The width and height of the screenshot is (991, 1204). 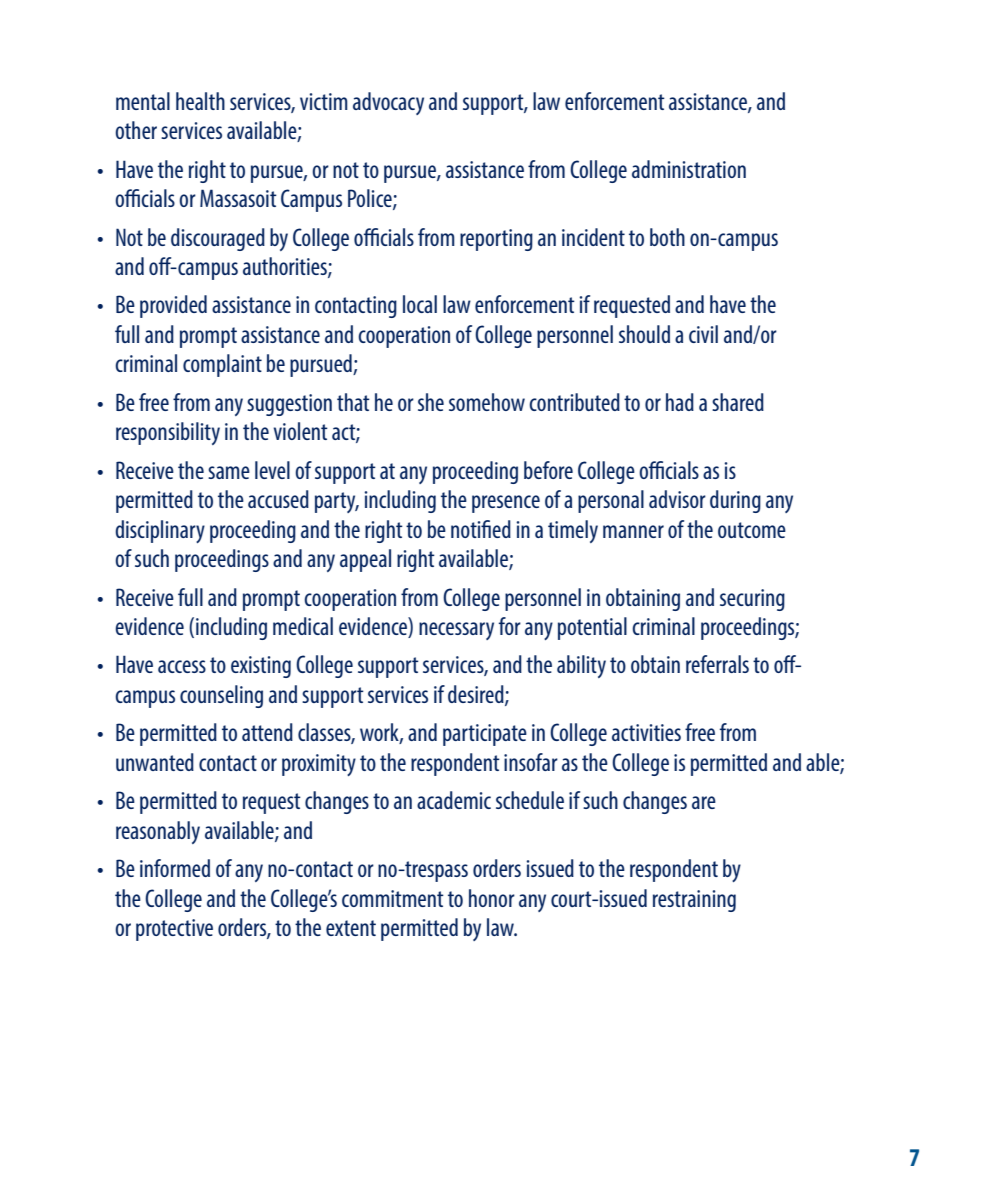 What do you see at coordinates (689, 169) in the screenshot?
I see `administration` at bounding box center [689, 169].
